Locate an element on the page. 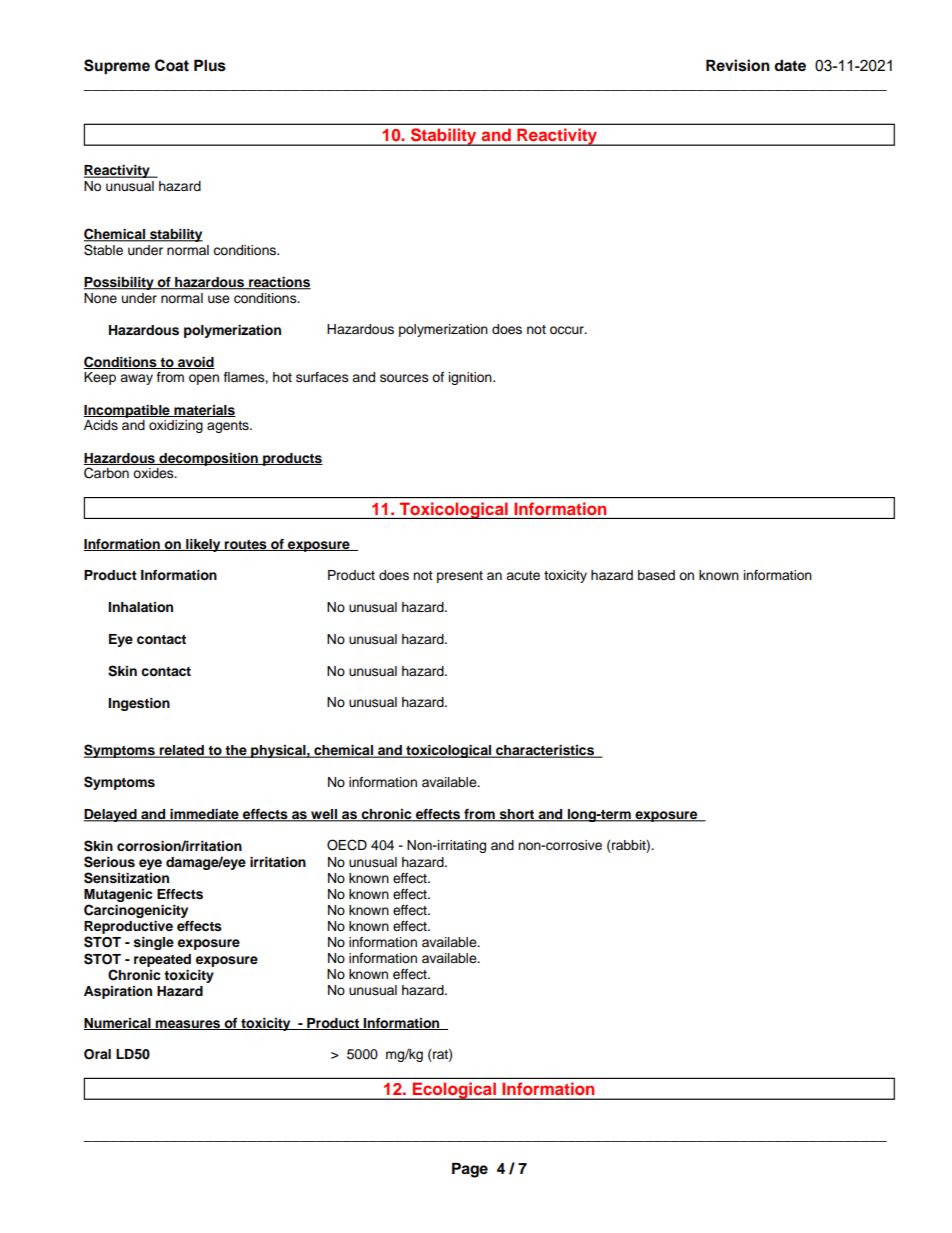  Revision is located at coordinates (738, 65).
